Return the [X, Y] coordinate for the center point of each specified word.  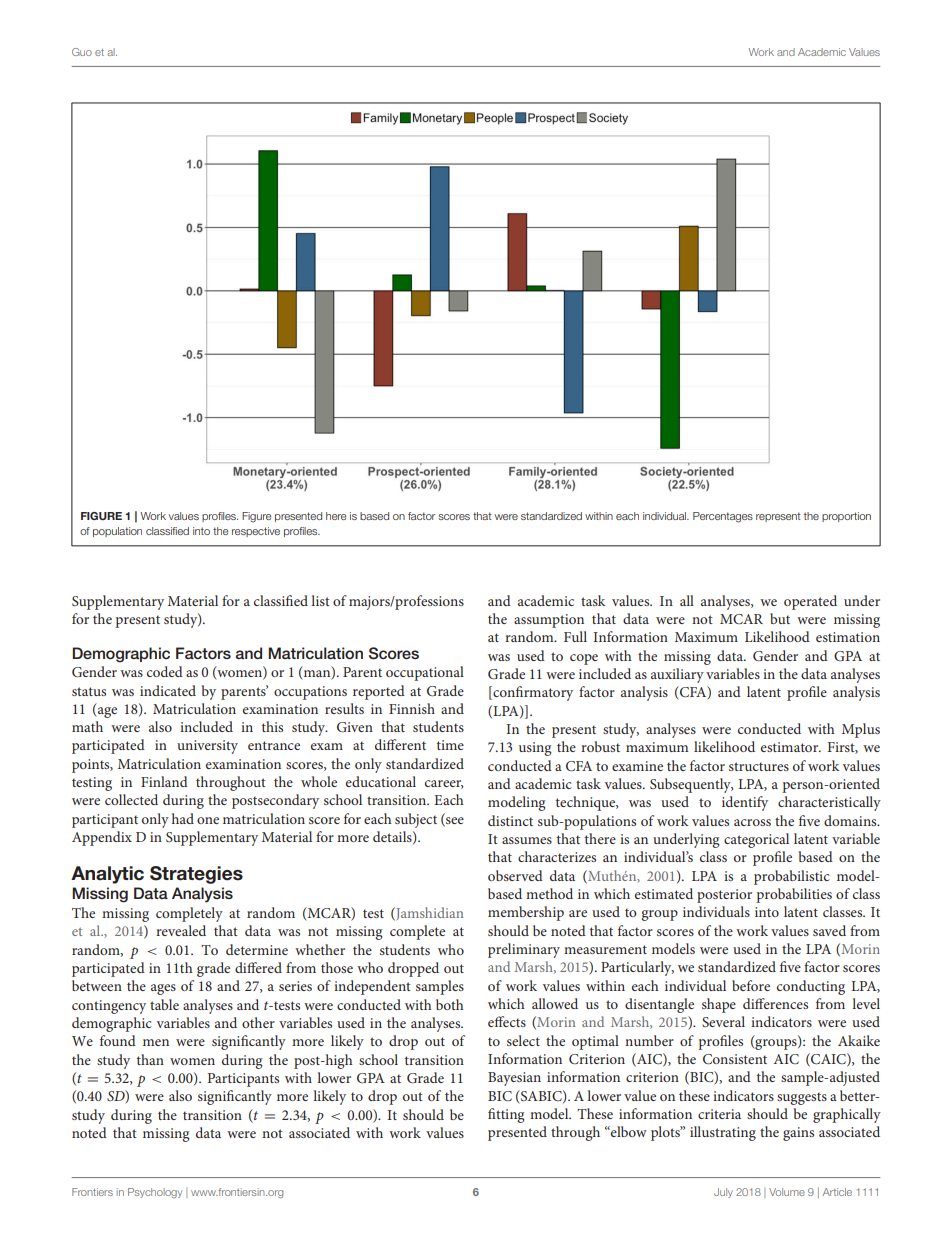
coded [165, 671]
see [454, 821]
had [183, 818]
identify [745, 803]
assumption [549, 621]
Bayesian [514, 1079]
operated [810, 602]
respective [256, 532]
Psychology [155, 1193]
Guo [82, 52]
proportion [846, 517]
